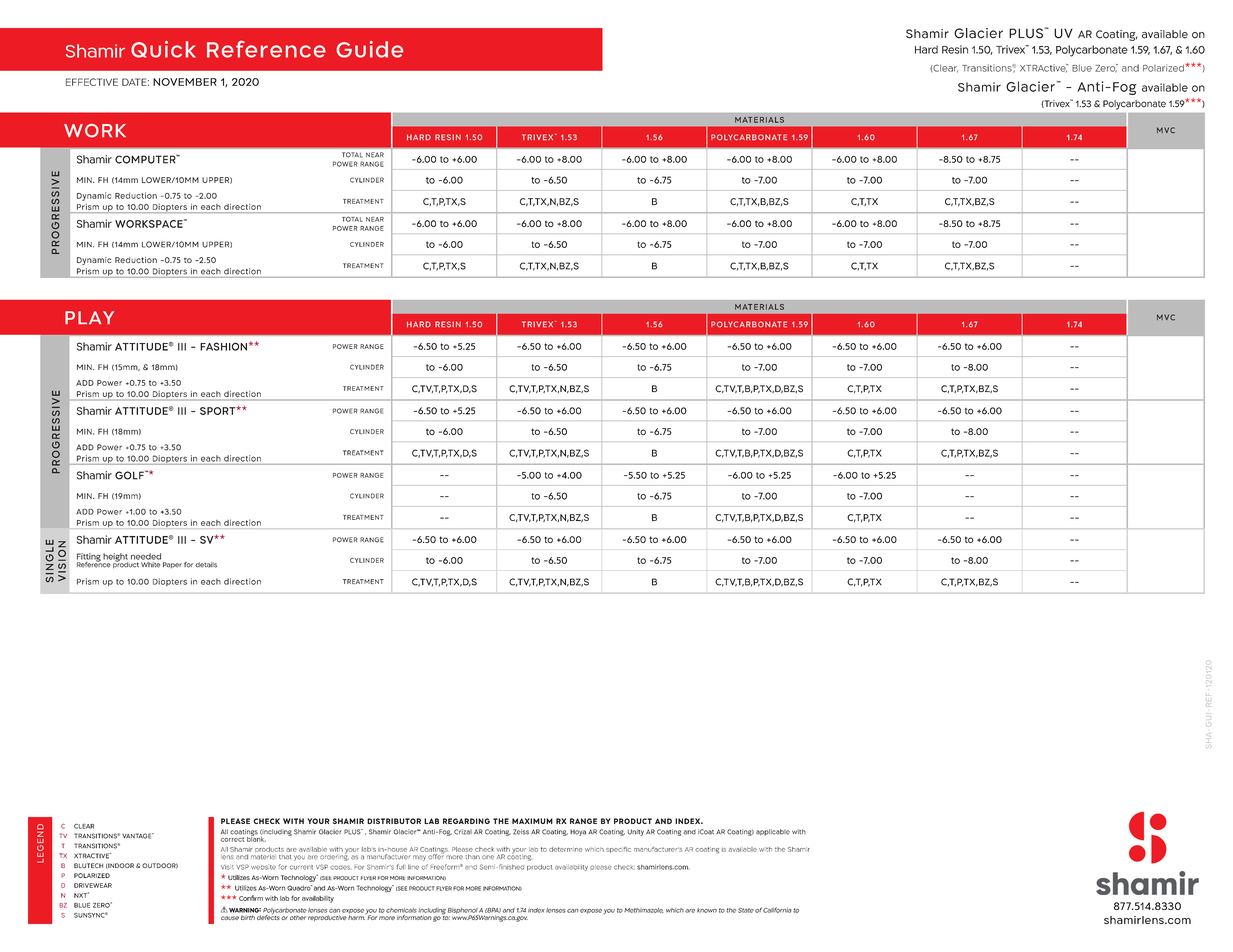 This screenshot has height=952, width=1233. What do you see at coordinates (138, 836) in the screenshot?
I see `VANTAGE` at bounding box center [138, 836].
